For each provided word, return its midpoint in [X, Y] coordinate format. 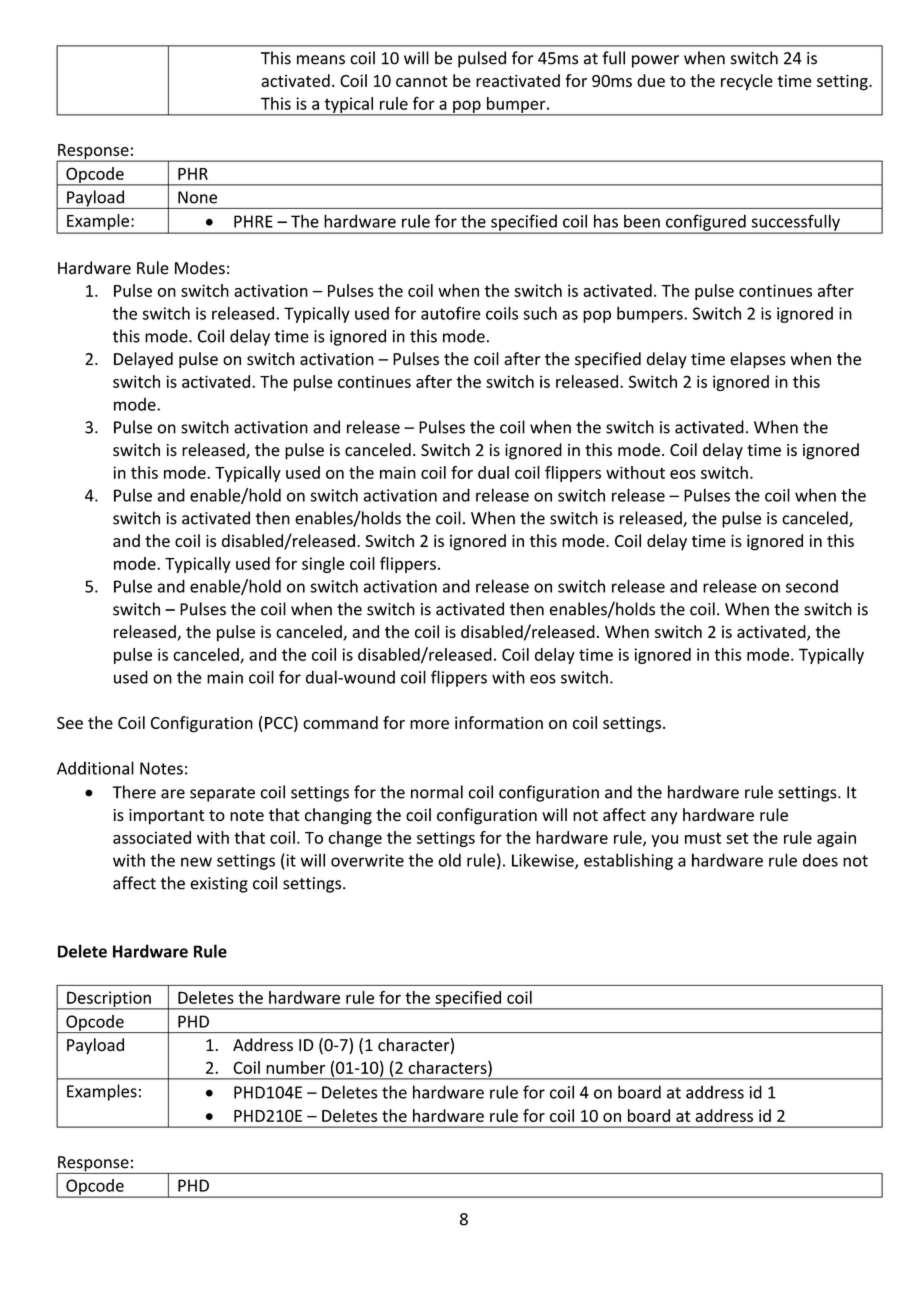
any [664, 818]
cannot [422, 81]
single [323, 565]
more [429, 724]
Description [109, 1000]
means [321, 60]
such [540, 313]
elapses [758, 360]
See [70, 723]
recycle [747, 82]
